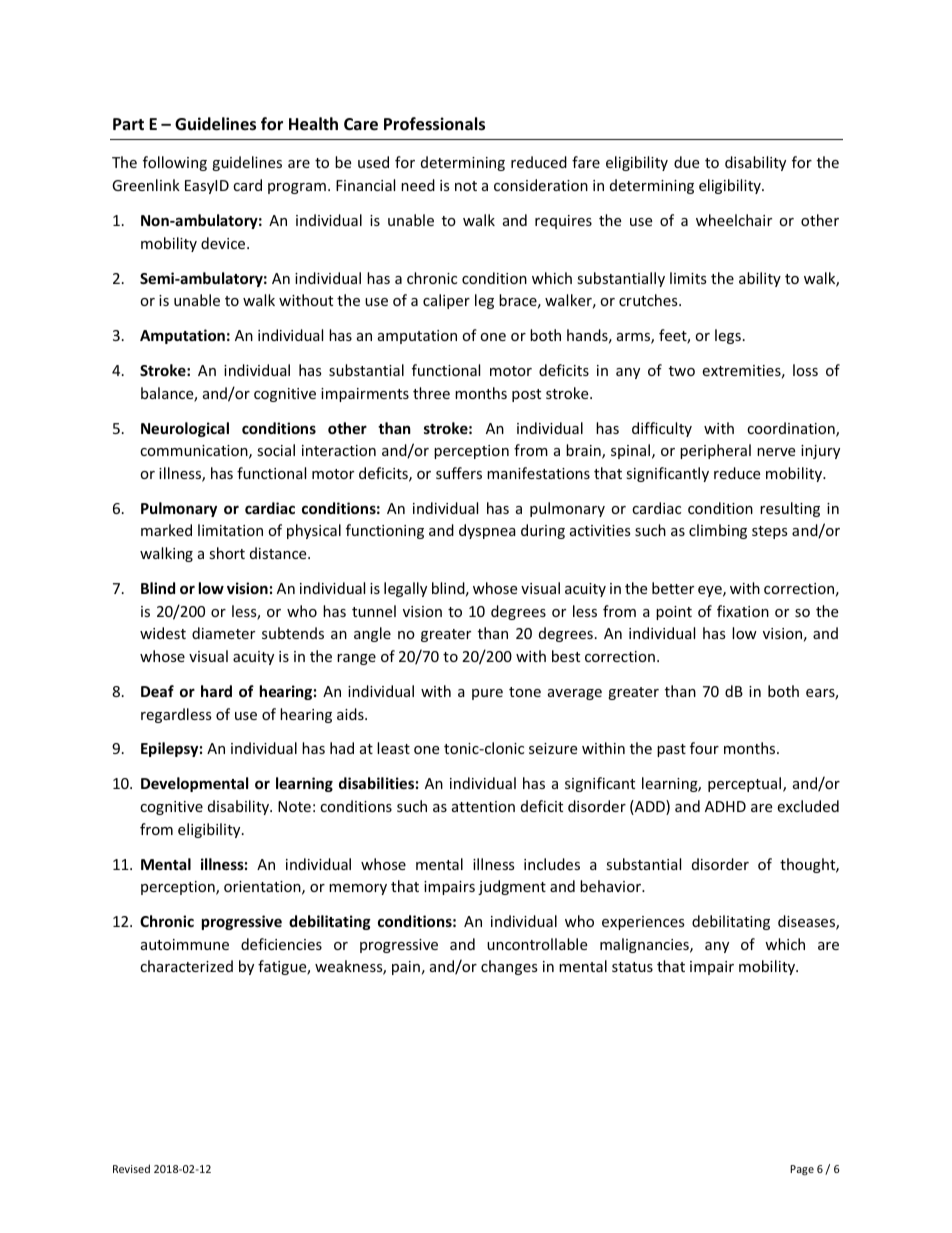 This screenshot has width=952, height=1233. I want to click on changes, so click(509, 967).
